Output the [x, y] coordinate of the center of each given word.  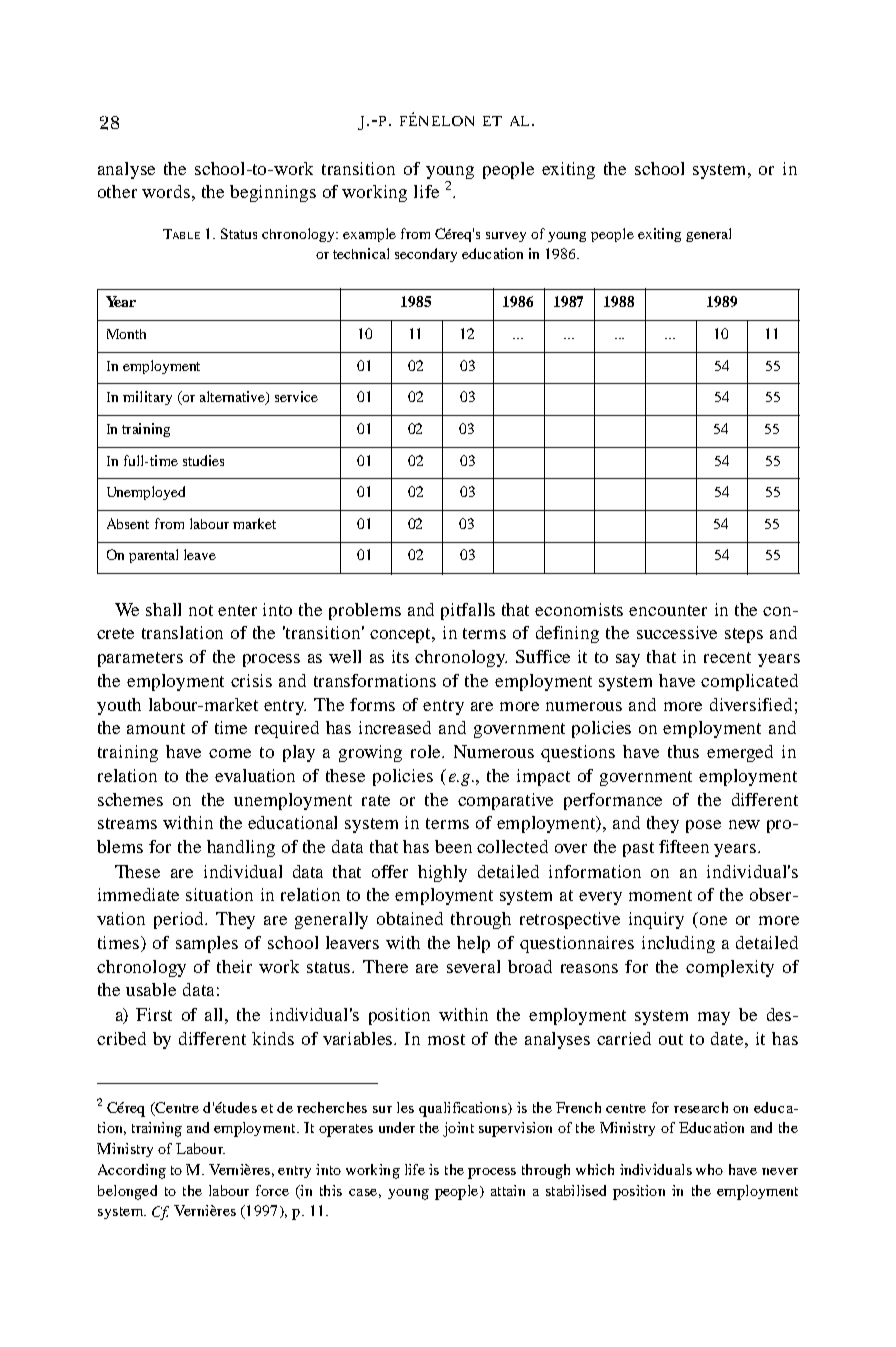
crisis [251, 680]
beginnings [273, 193]
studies [203, 460]
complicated [749, 682]
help [473, 944]
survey [506, 237]
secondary [426, 255]
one [713, 920]
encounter [668, 610]
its [400, 656]
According [132, 1171]
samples [207, 944]
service [296, 396]
